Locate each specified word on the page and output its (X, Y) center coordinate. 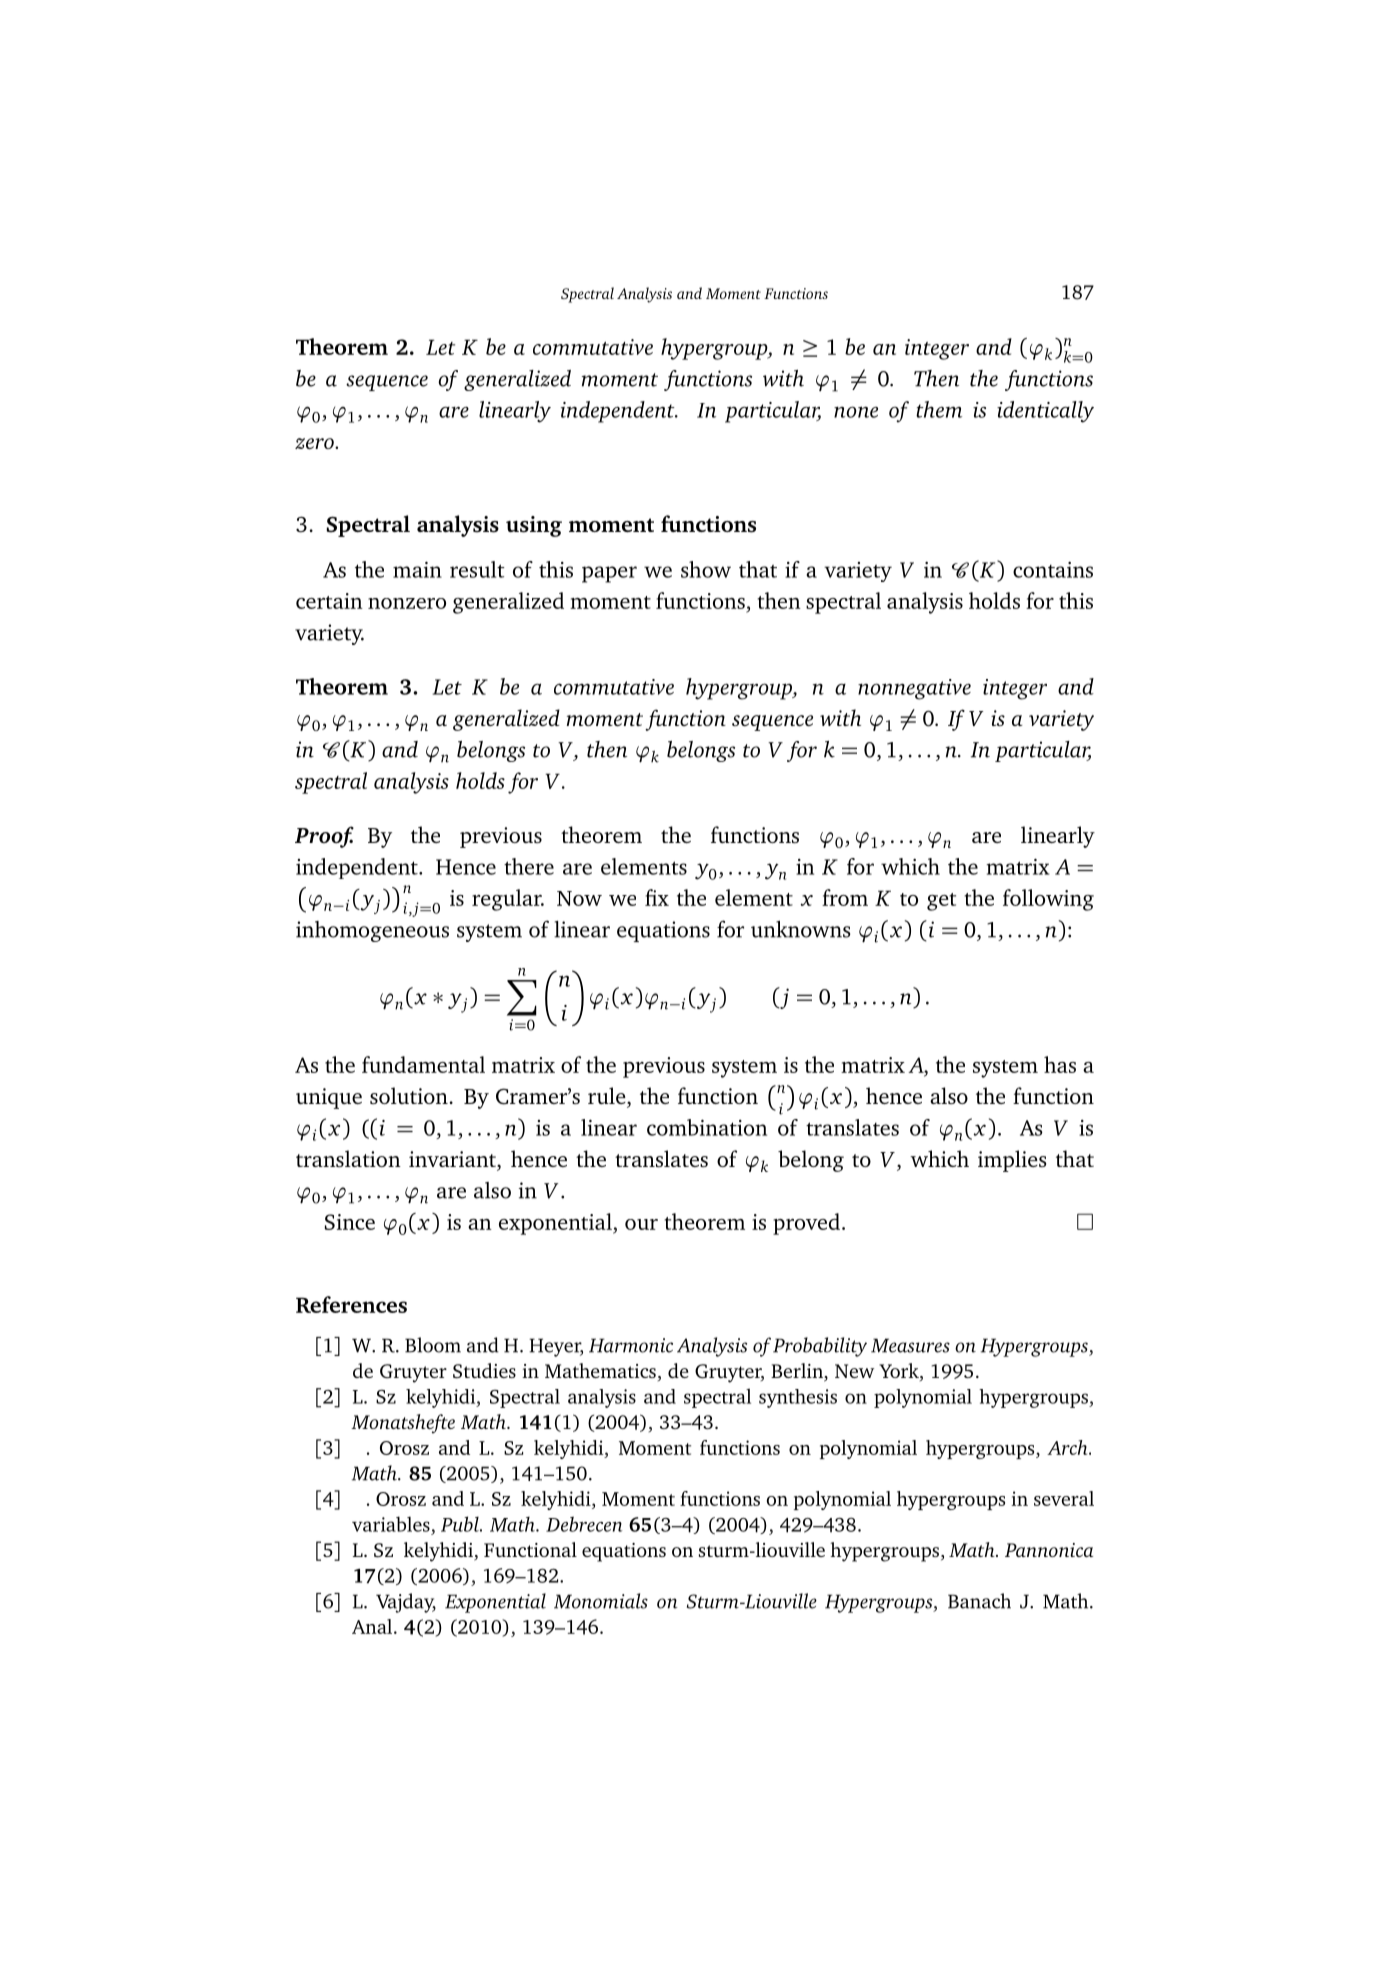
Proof (324, 837)
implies (1012, 1161)
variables (391, 1524)
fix (657, 897)
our (641, 1224)
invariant (453, 1159)
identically (1045, 412)
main (417, 569)
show (706, 569)
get (941, 902)
